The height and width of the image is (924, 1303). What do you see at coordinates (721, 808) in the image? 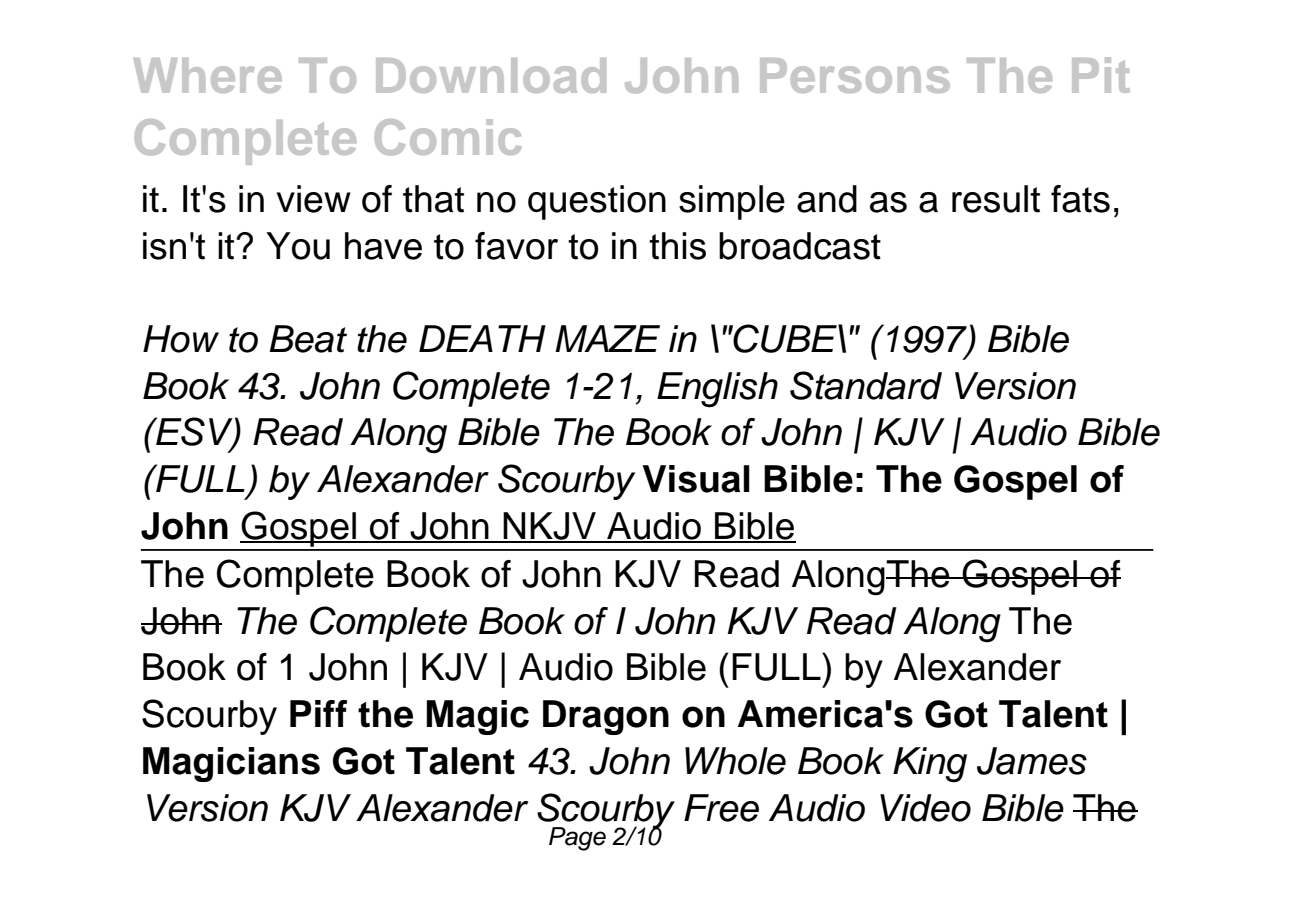
I see `Free` at bounding box center [721, 808].
